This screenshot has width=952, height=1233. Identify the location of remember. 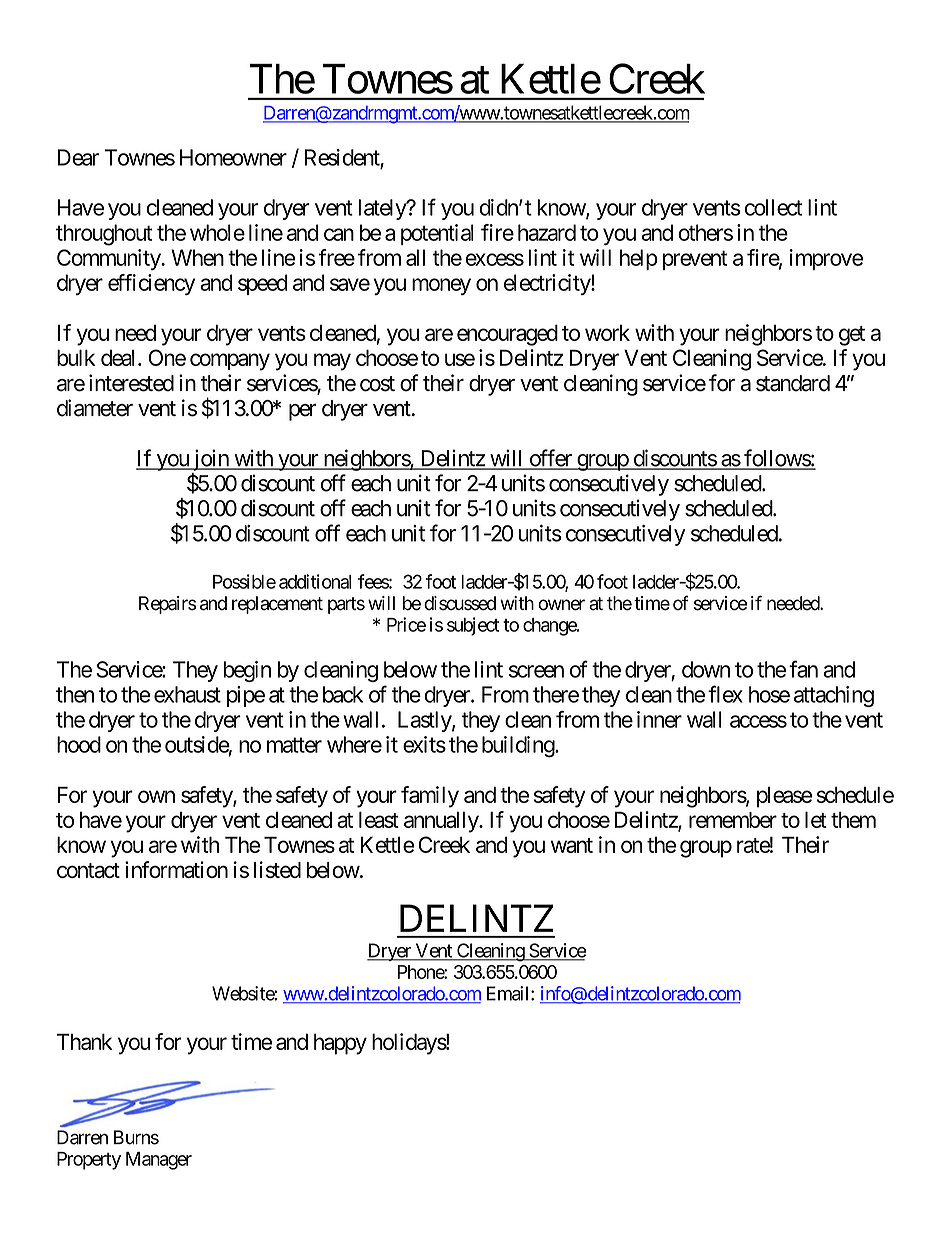
(733, 820).
